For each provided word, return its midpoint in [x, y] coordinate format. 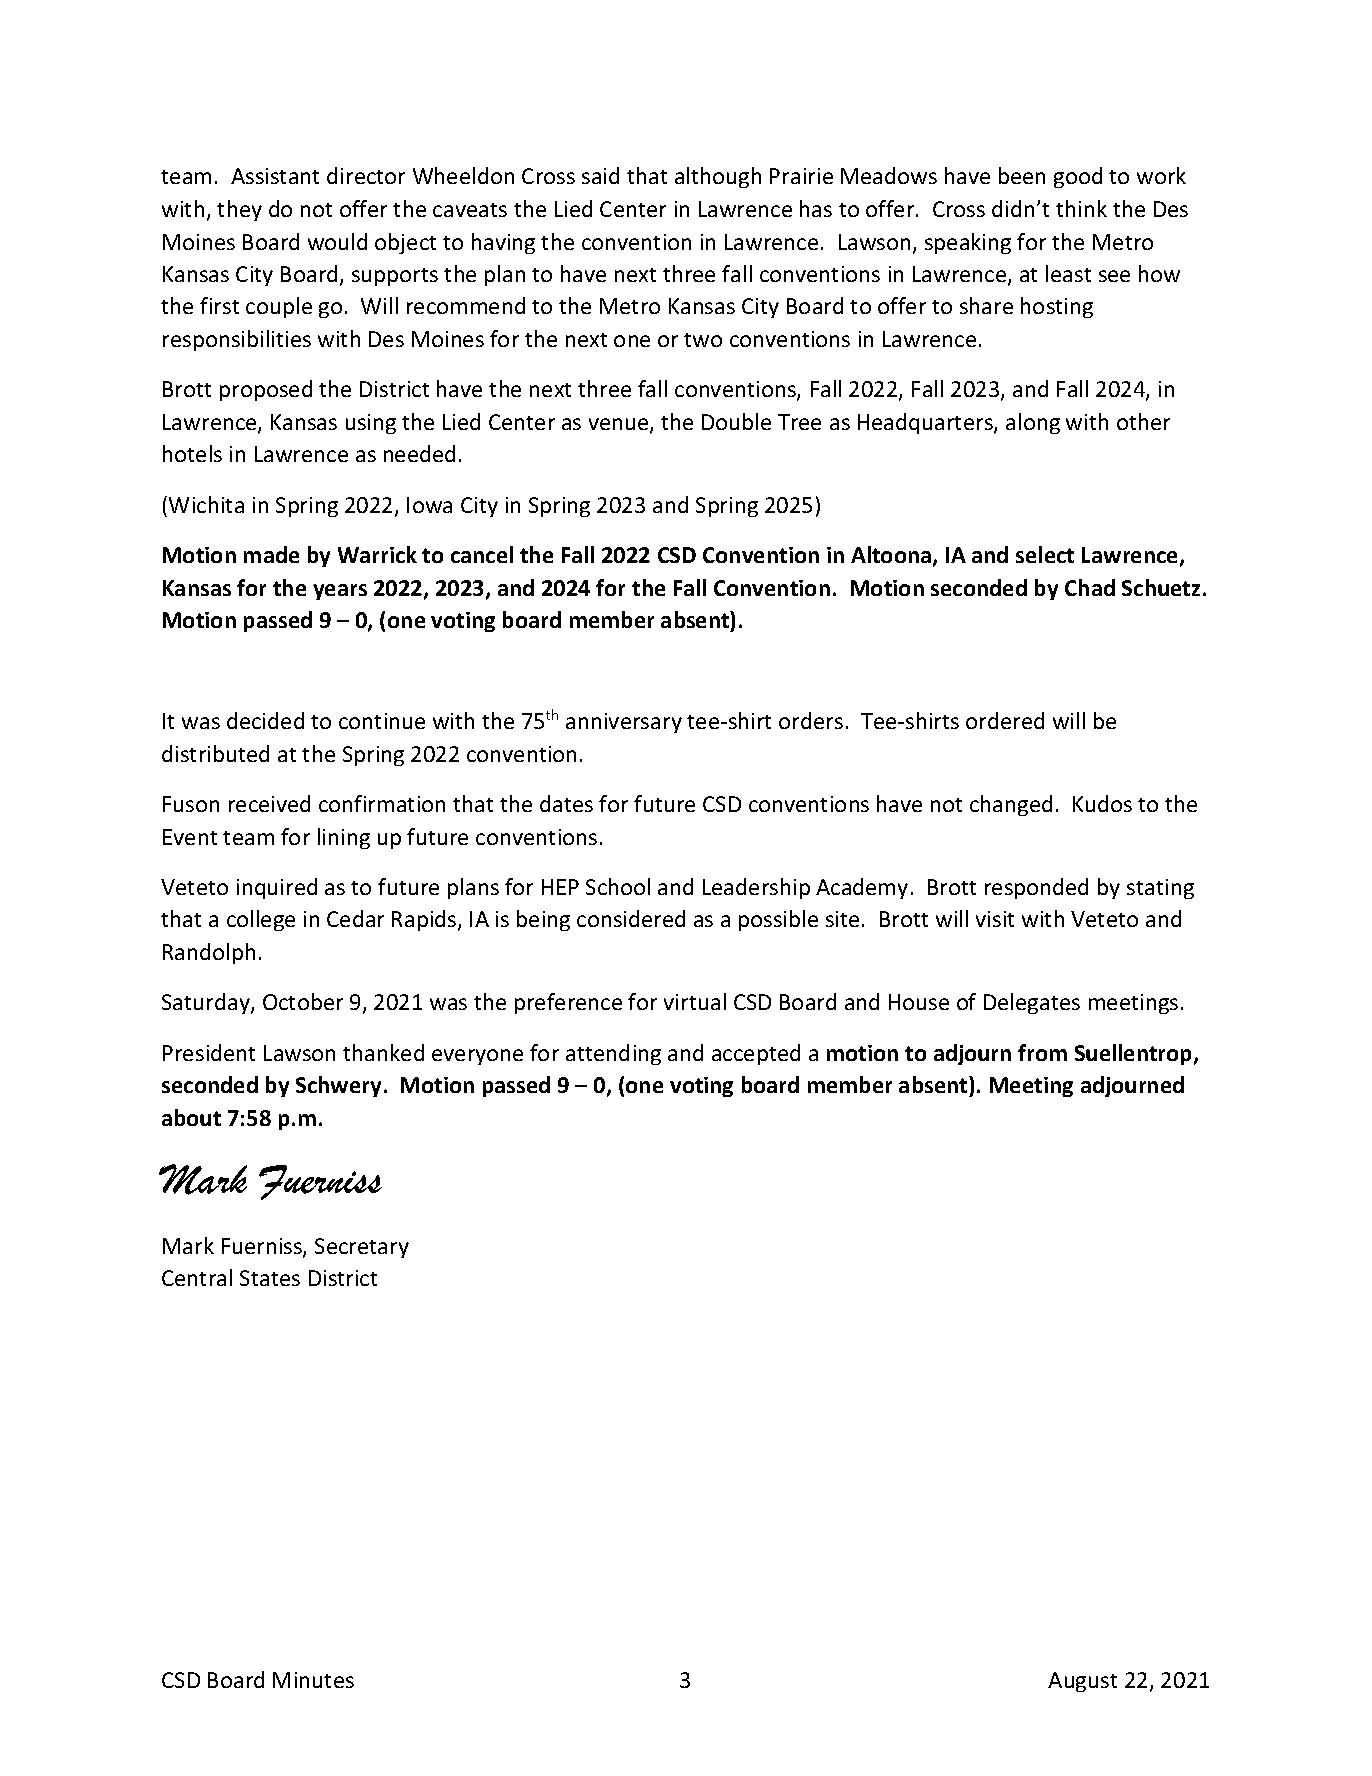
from [1042, 1052]
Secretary [362, 1248]
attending [613, 1054]
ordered [1005, 720]
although [718, 177]
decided [265, 720]
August [1082, 1682]
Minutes [313, 1680]
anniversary [624, 723]
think [1081, 208]
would [337, 241]
